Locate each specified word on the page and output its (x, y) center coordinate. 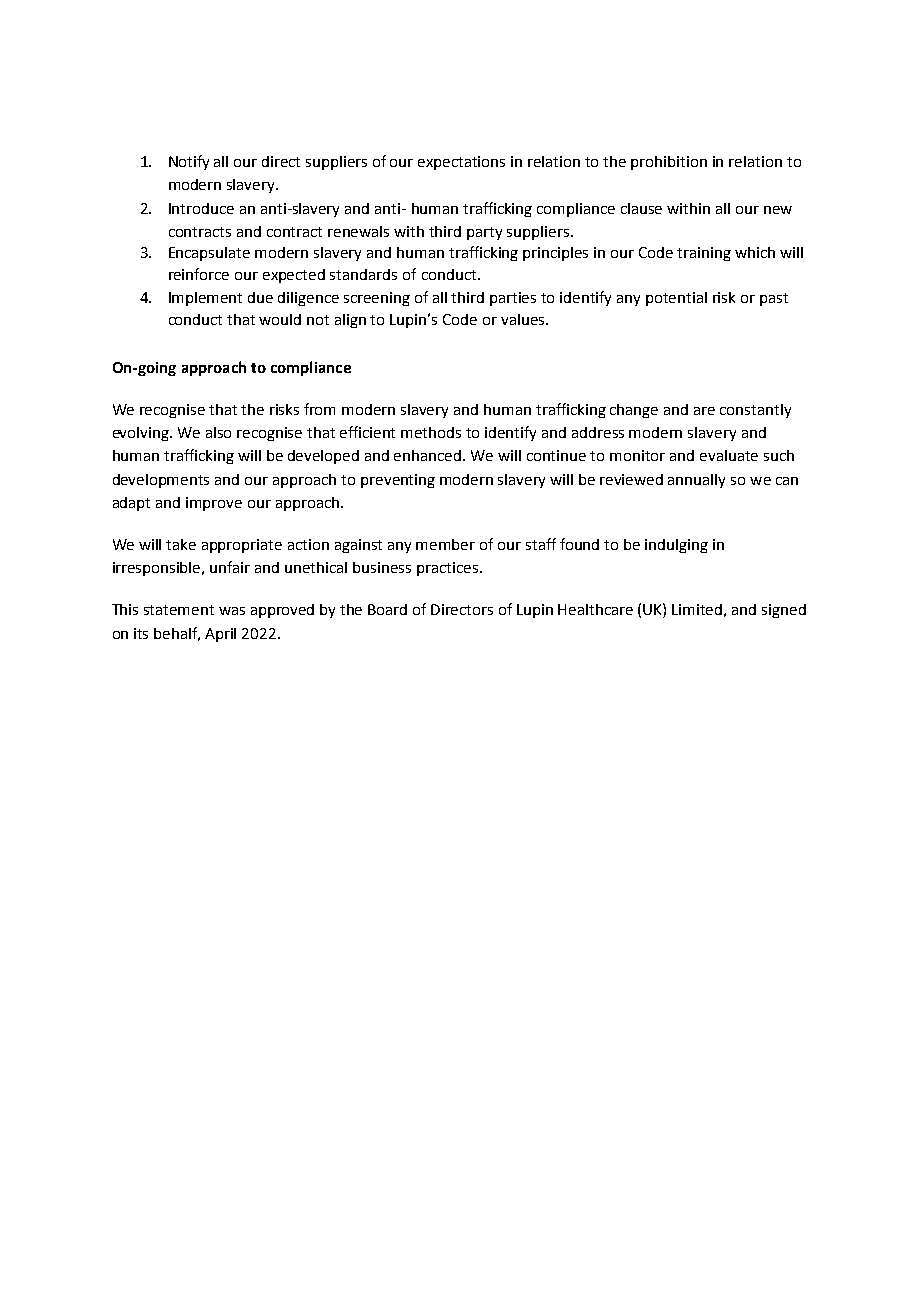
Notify (189, 162)
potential (676, 299)
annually (696, 481)
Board (387, 609)
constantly (755, 411)
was (232, 611)
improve (214, 504)
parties (513, 299)
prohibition (669, 163)
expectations (461, 163)
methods (431, 432)
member (445, 544)
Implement (205, 299)
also (218, 432)
